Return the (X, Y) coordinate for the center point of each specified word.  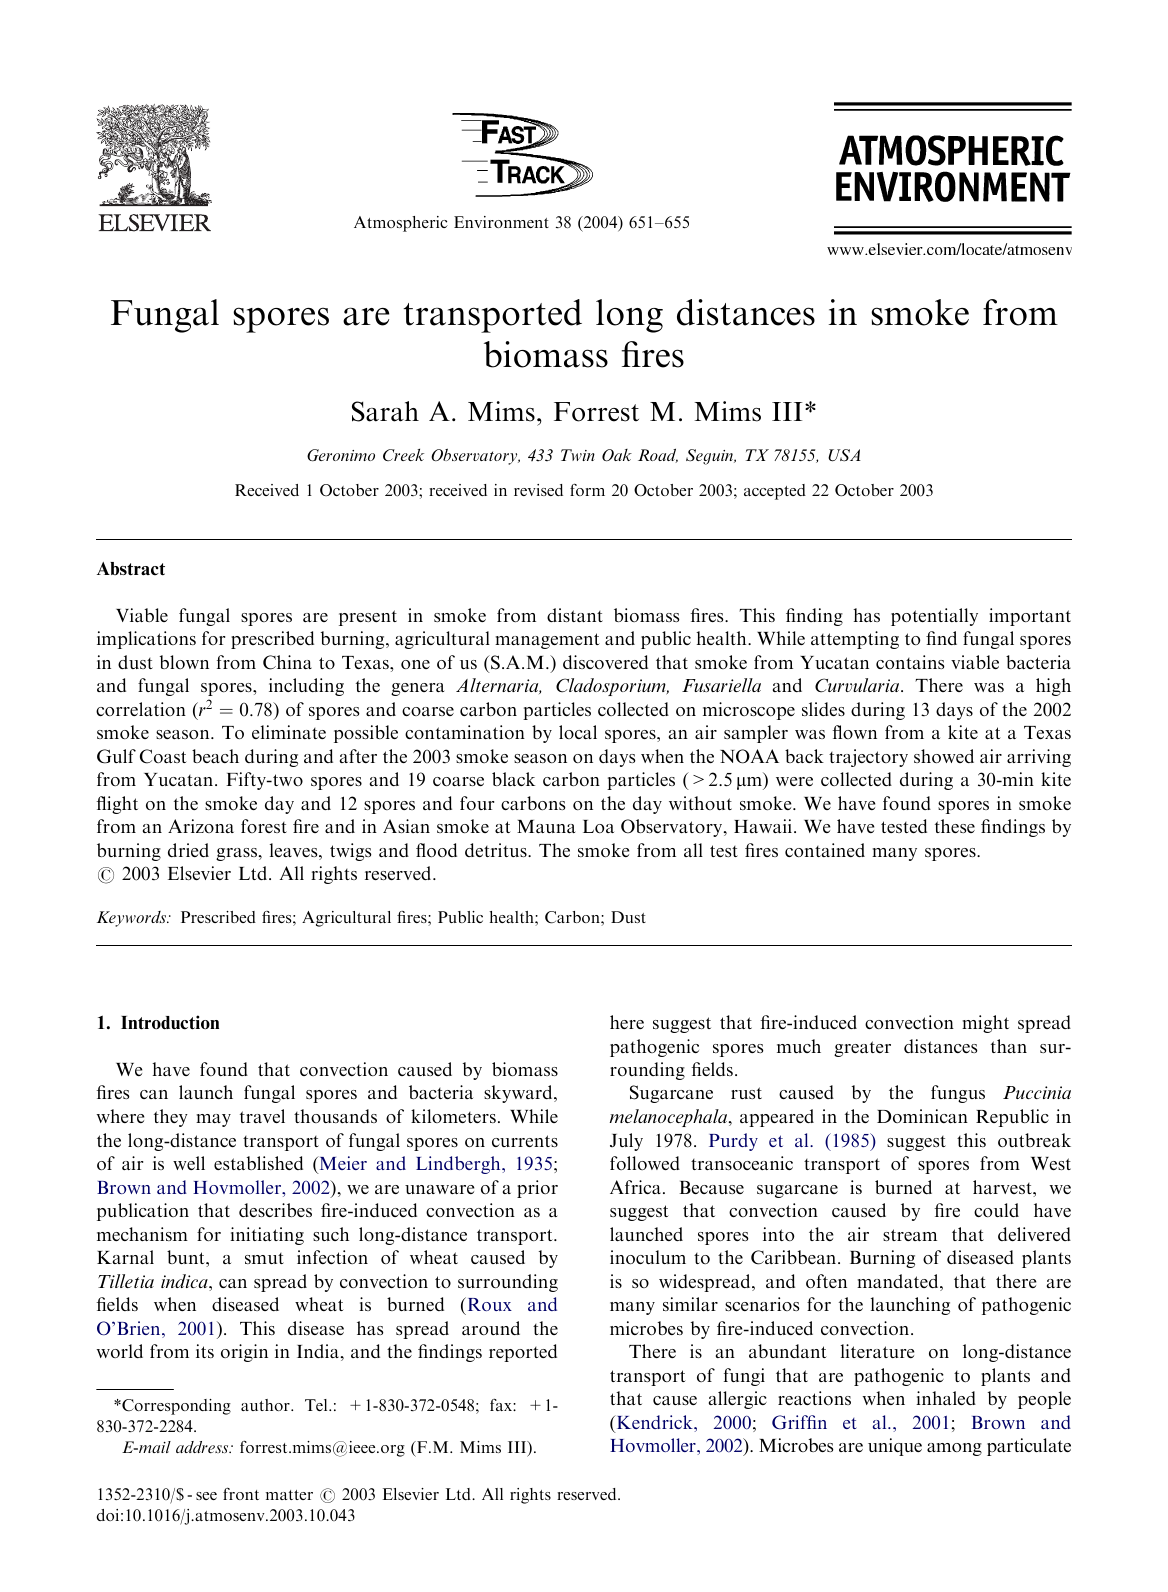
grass (236, 854)
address (203, 1447)
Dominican (922, 1116)
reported (523, 1353)
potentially (934, 617)
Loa (598, 826)
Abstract (131, 569)
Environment (501, 222)
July (626, 1142)
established (258, 1163)
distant (575, 615)
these (955, 826)
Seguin (710, 457)
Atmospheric (401, 224)
